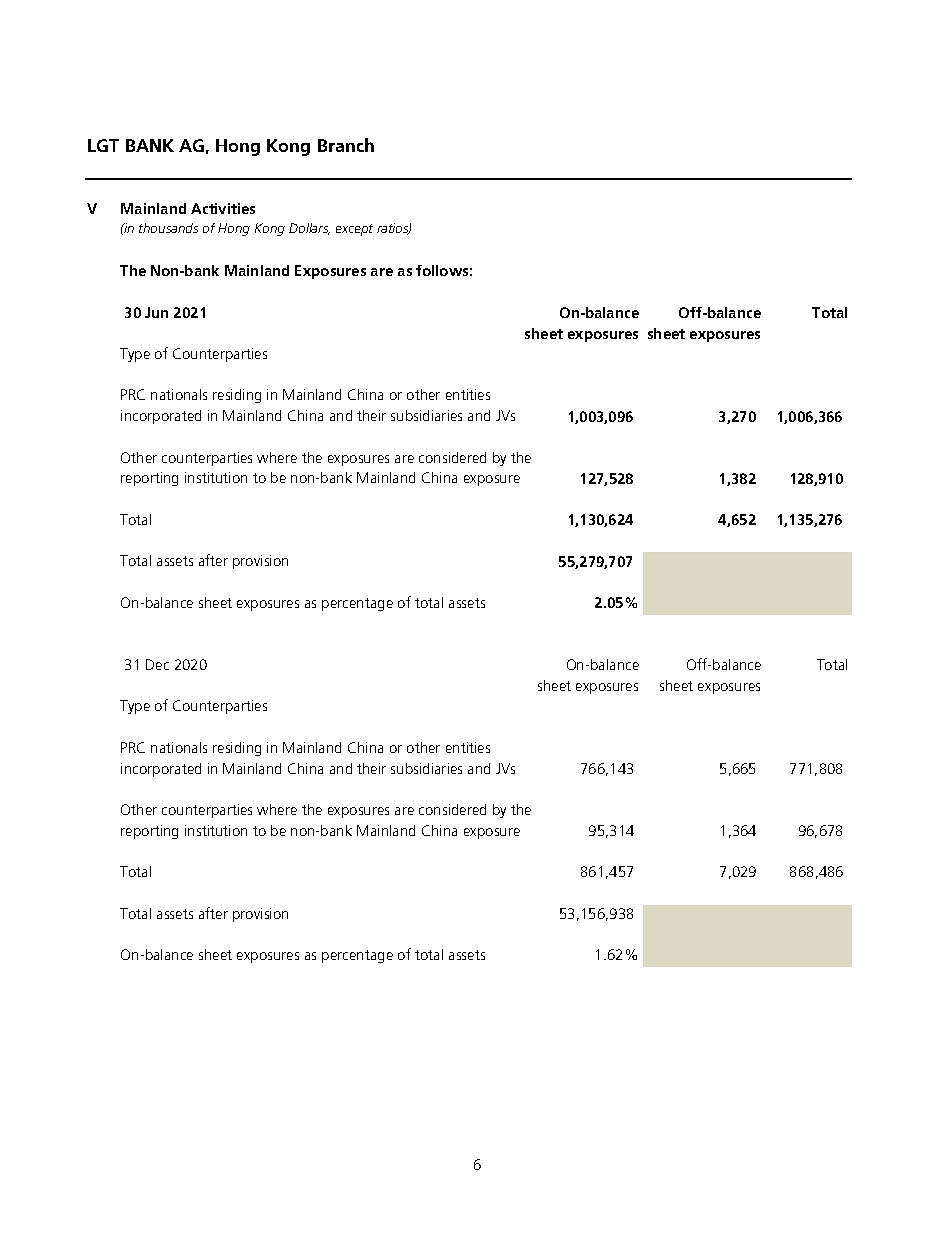 Image resolution: width=952 pixels, height=1233 pixels. What do you see at coordinates (346, 145) in the image?
I see `Branch` at bounding box center [346, 145].
